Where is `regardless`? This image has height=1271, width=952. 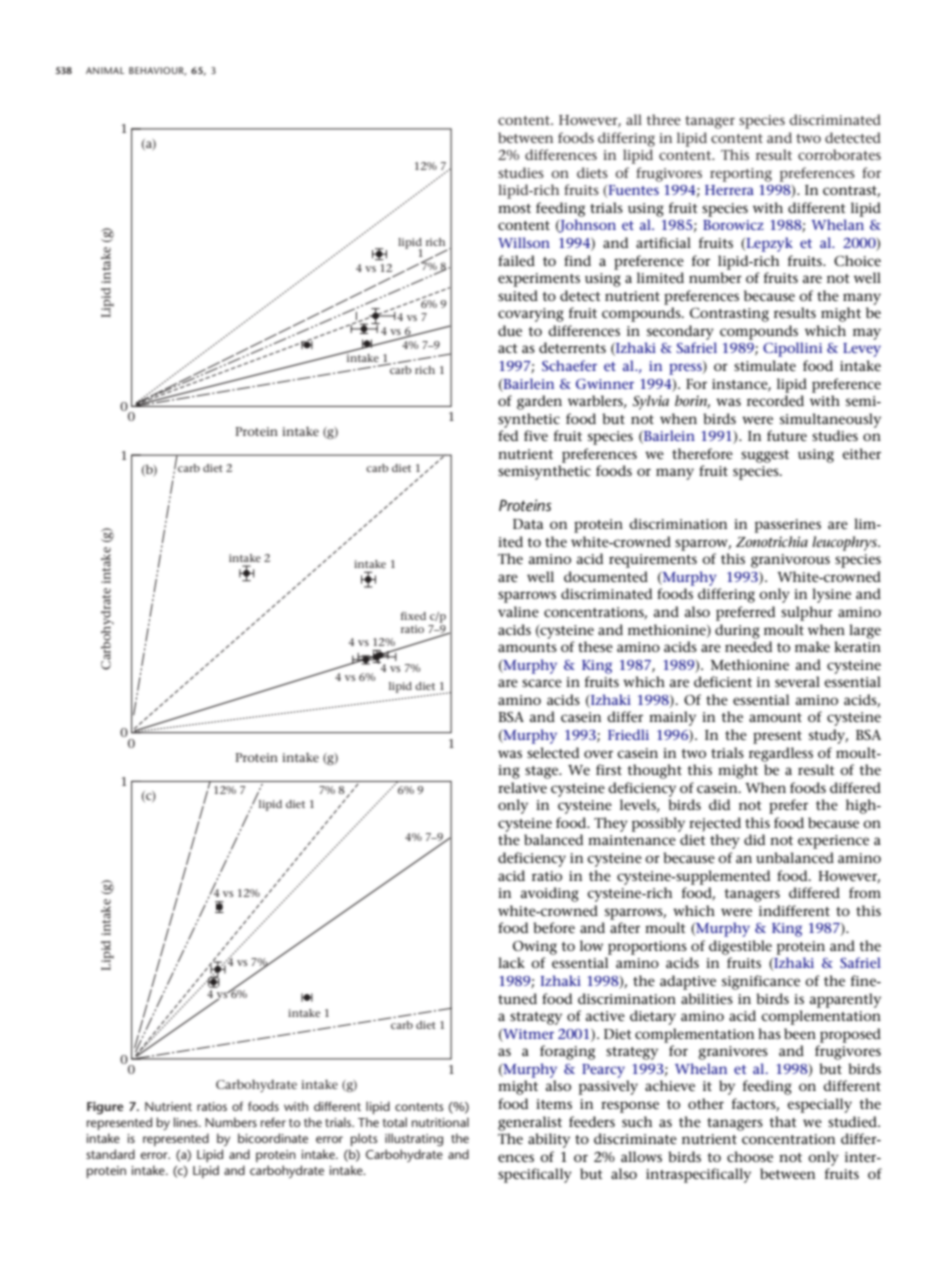 regardless is located at coordinates (781, 754).
